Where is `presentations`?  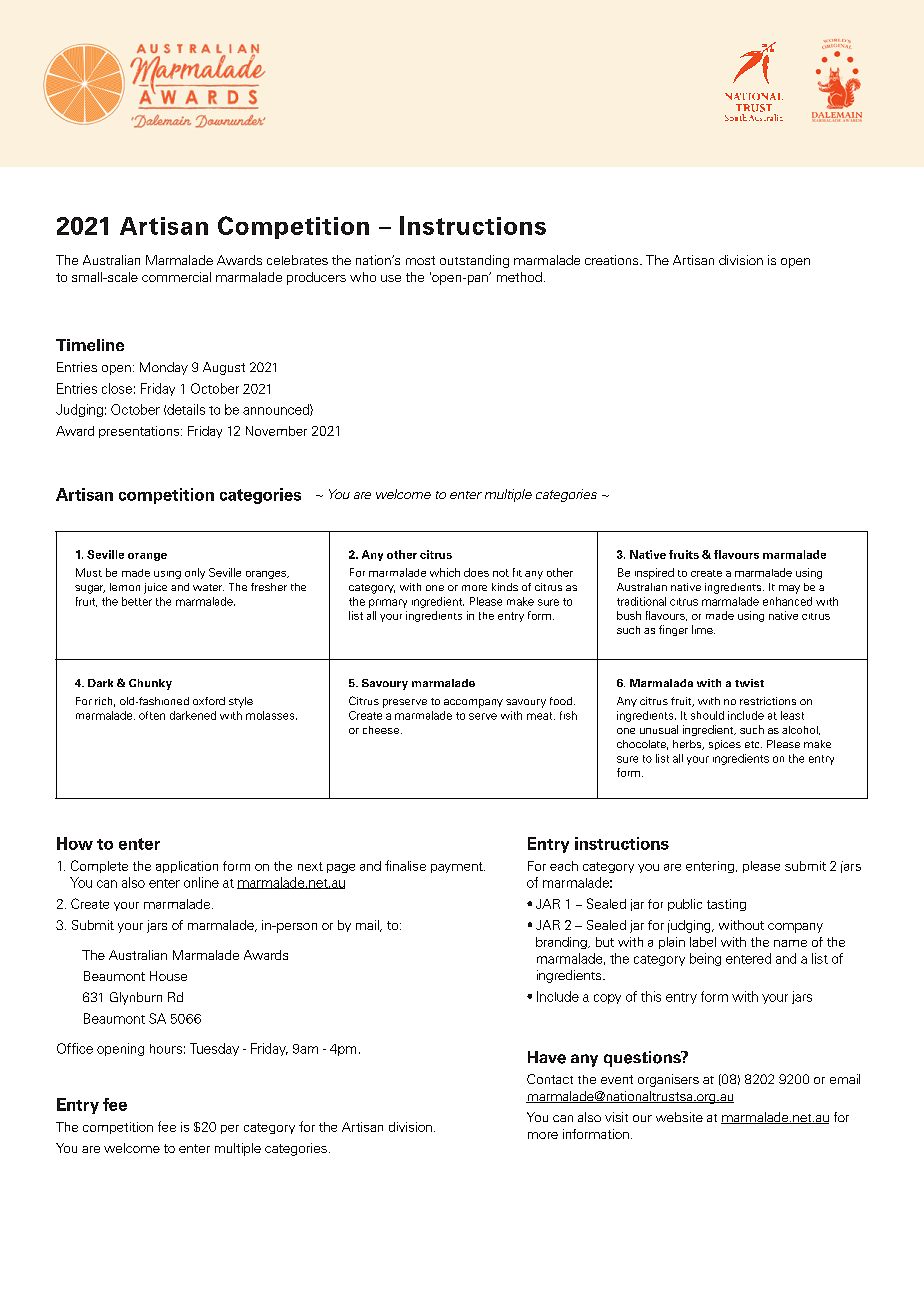 presentations is located at coordinates (140, 432).
